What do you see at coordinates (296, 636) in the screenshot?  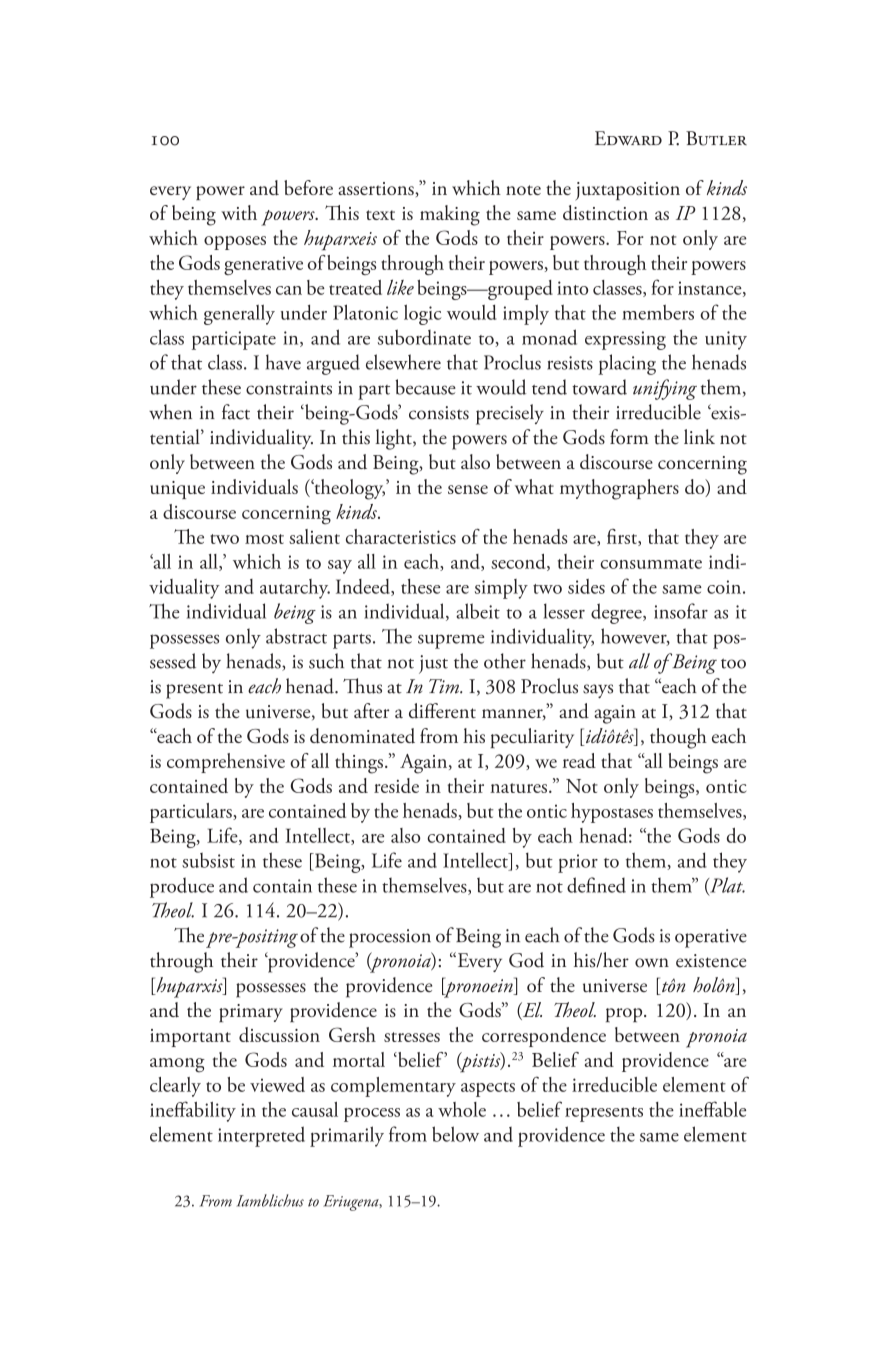 I see `abstract` at bounding box center [296, 636].
